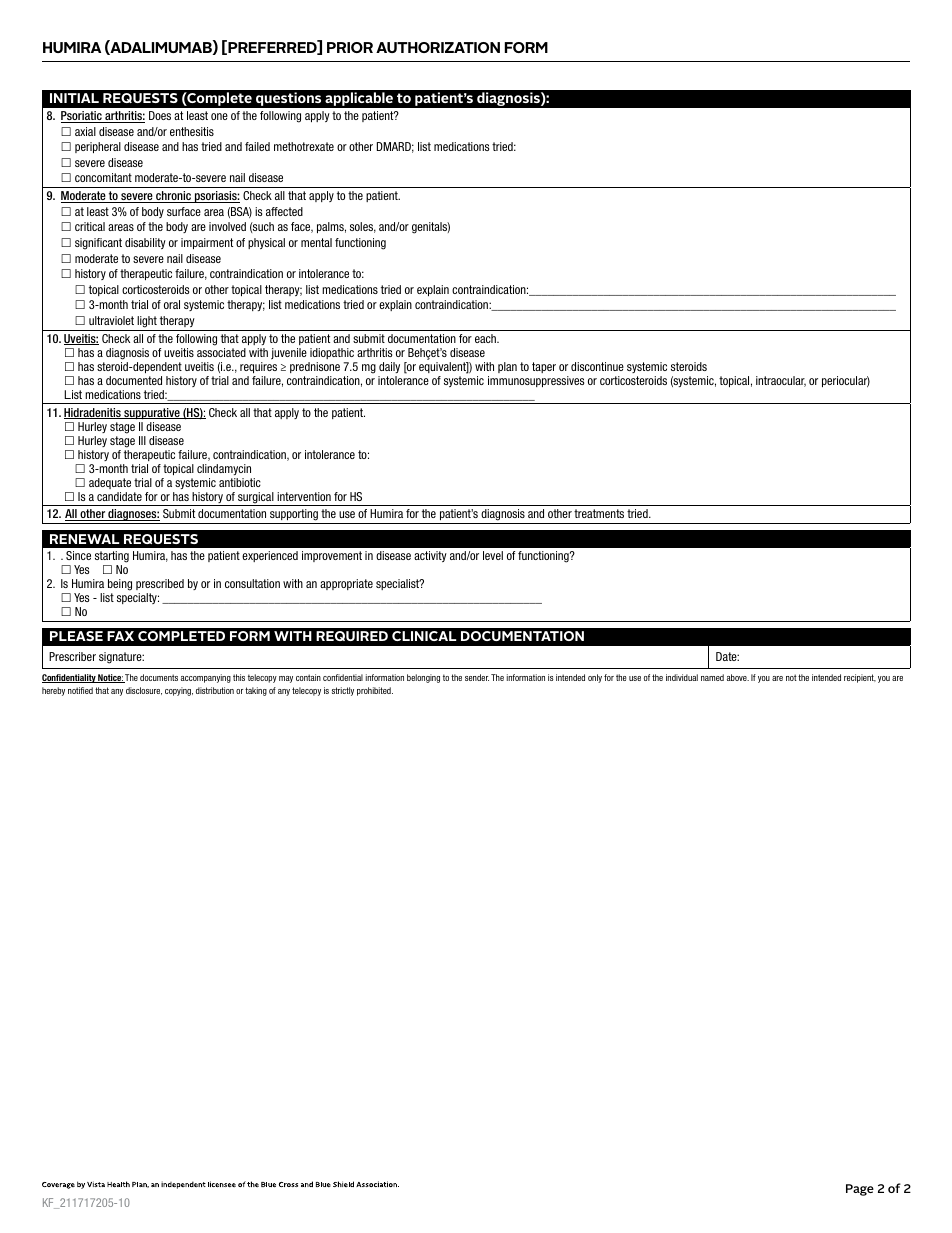  What do you see at coordinates (160, 115) in the screenshot?
I see `Does` at bounding box center [160, 115].
